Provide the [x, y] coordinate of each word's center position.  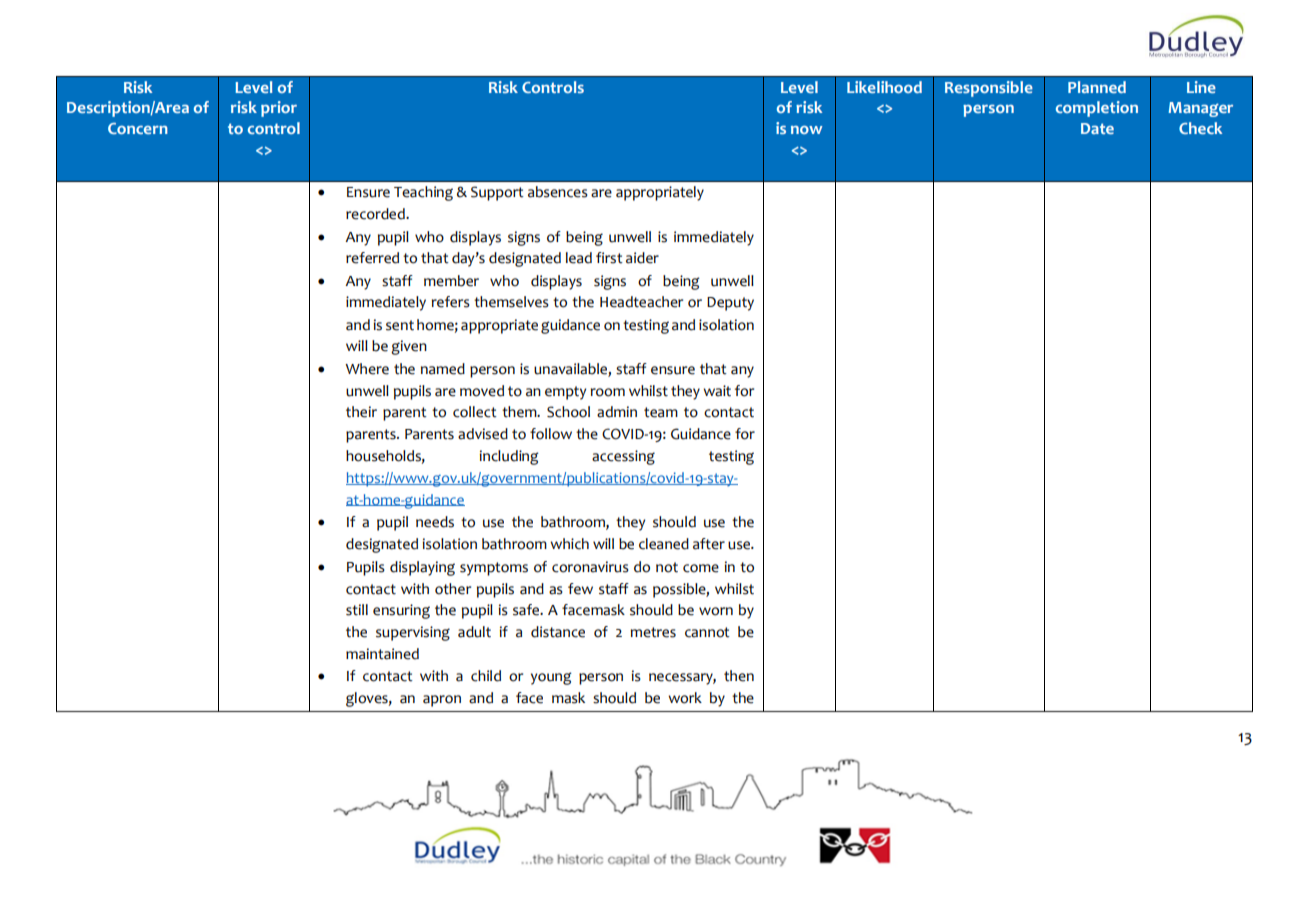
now [806, 130]
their [361, 412]
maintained [382, 654]
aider [642, 258]
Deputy [730, 304]
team [661, 412]
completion [1097, 109]
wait [717, 391]
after [709, 544]
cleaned [664, 544]
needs [435, 522]
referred [372, 258]
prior [279, 109]
